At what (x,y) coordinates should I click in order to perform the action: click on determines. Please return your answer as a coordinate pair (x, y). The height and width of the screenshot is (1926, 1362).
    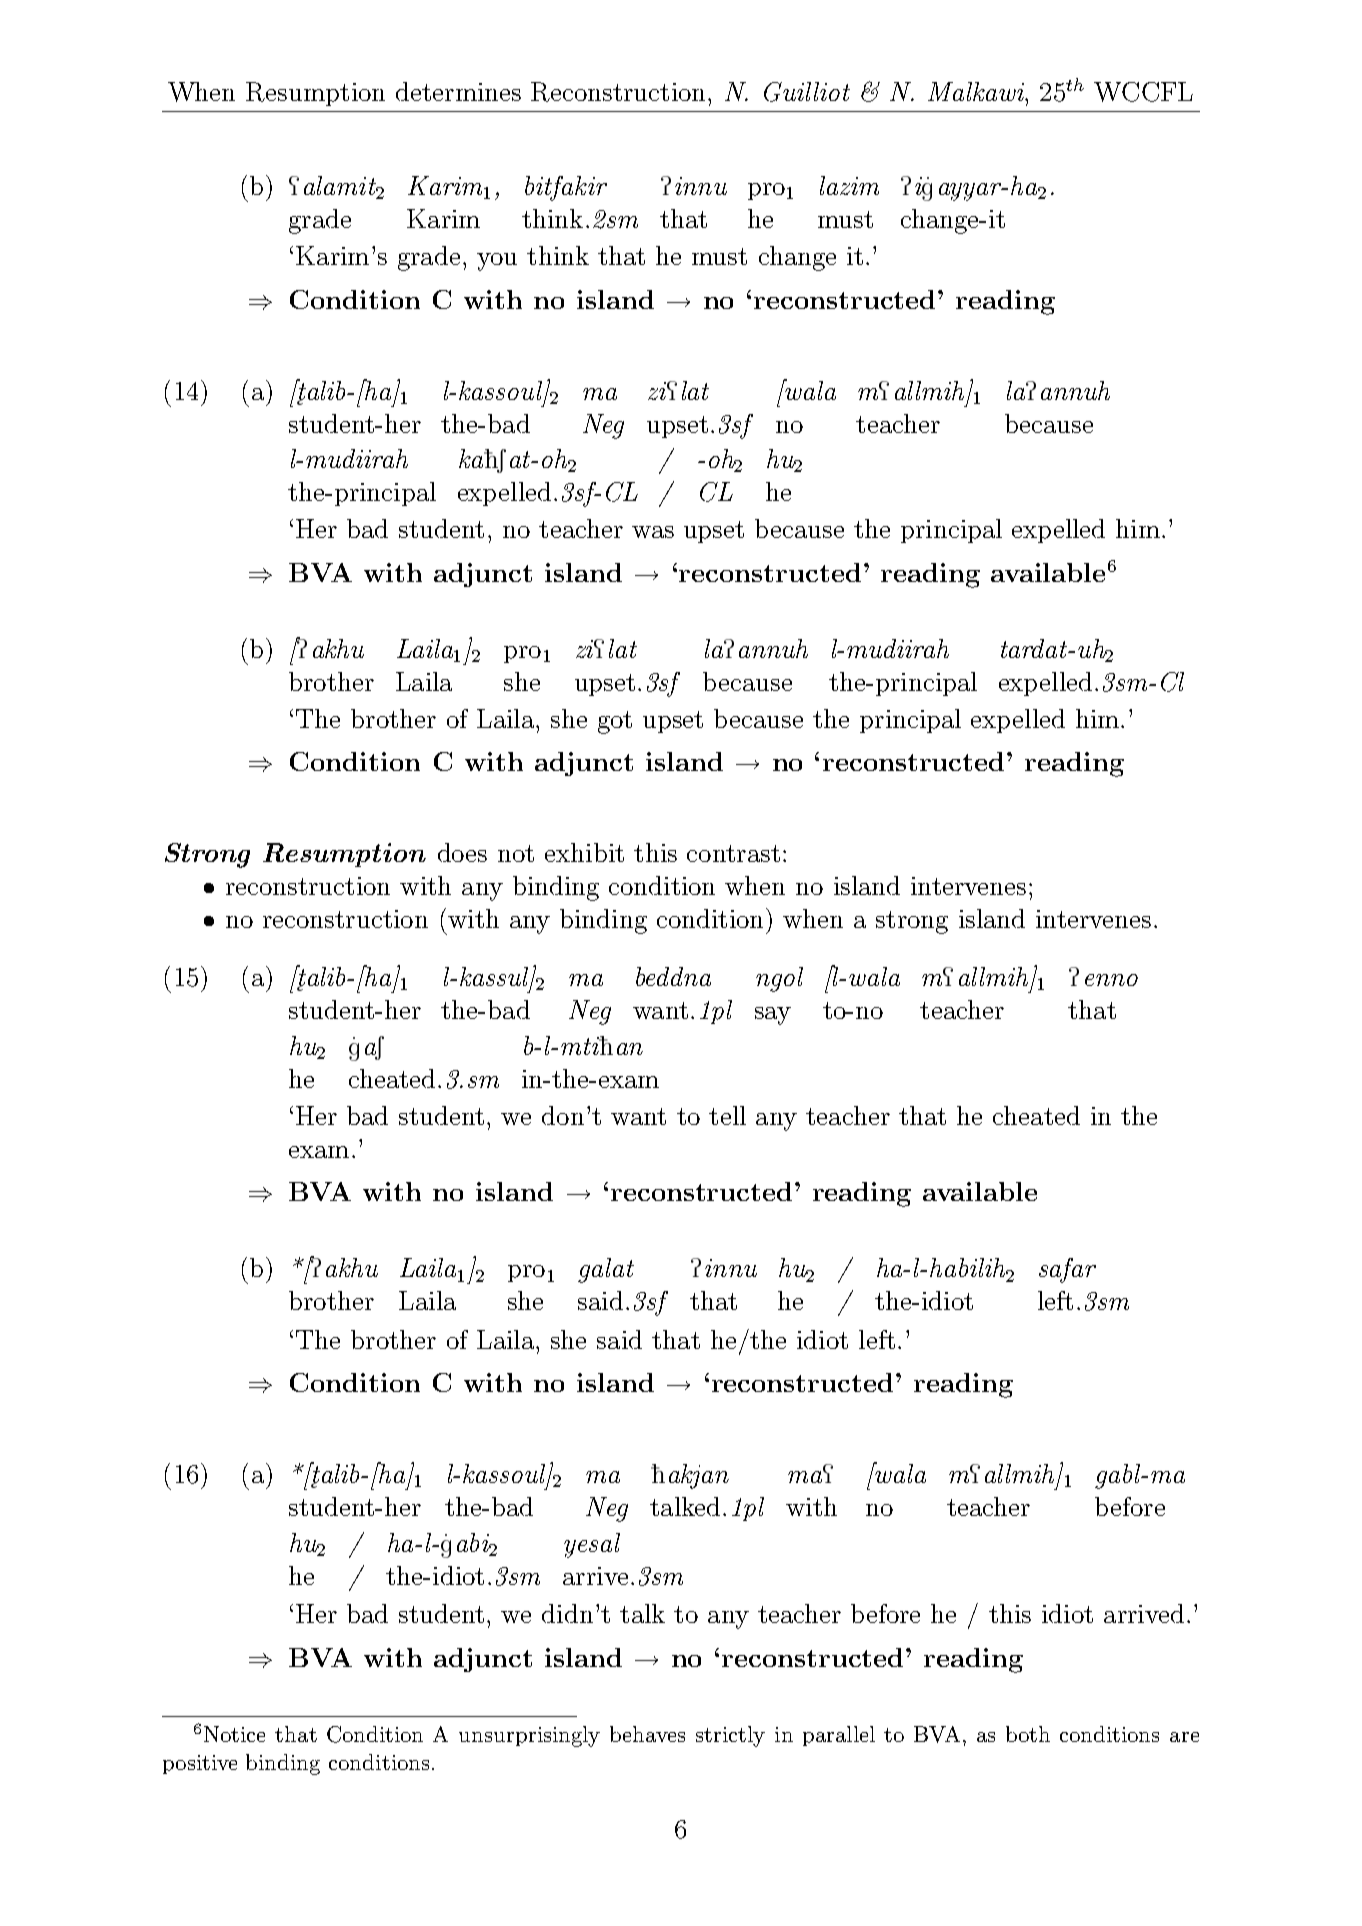
    Looking at the image, I should click on (458, 91).
